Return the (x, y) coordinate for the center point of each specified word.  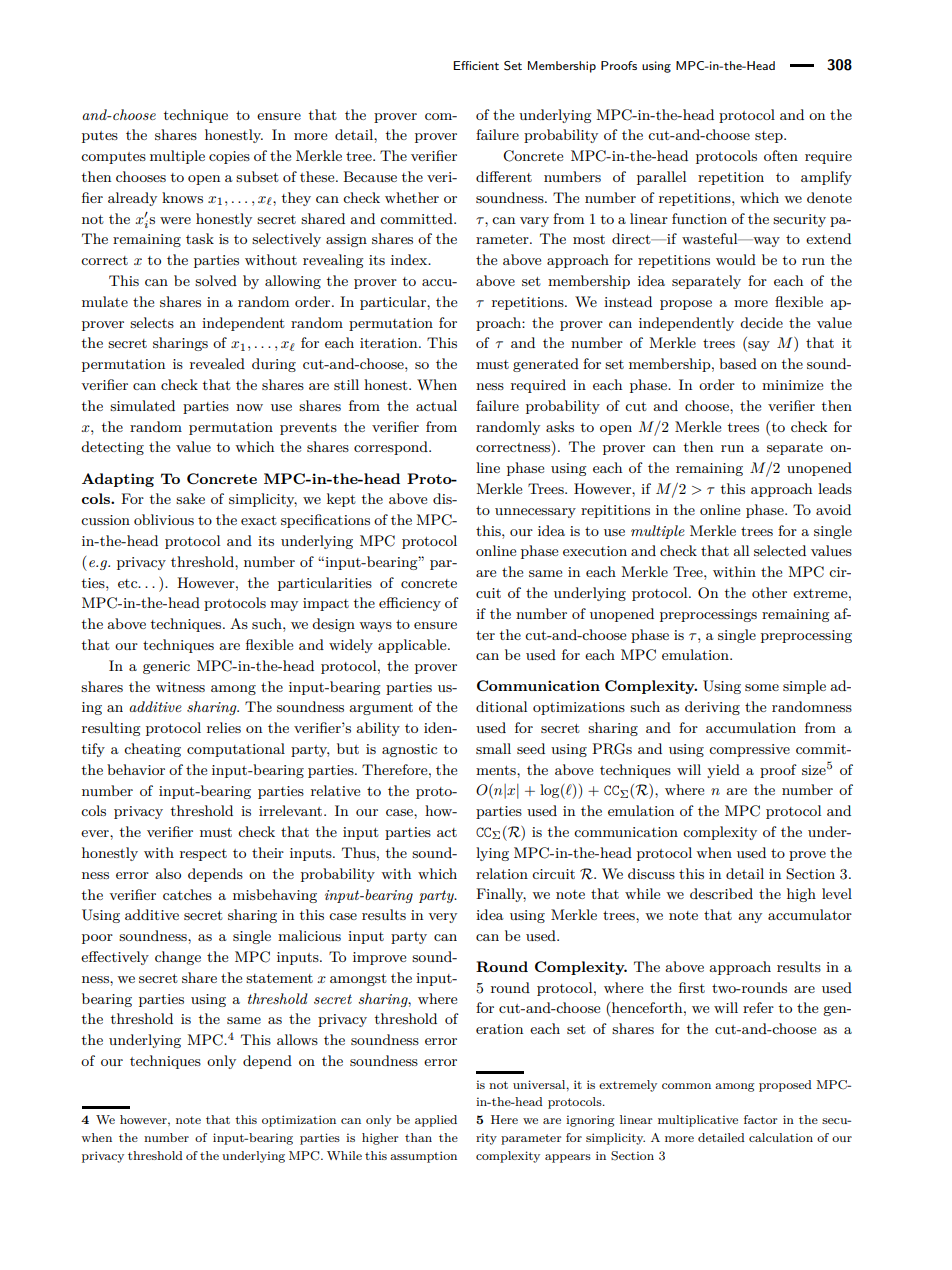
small (493, 748)
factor (760, 1119)
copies (229, 157)
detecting (112, 448)
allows (297, 1039)
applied (436, 1121)
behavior (136, 769)
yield (723, 771)
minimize (792, 385)
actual (436, 405)
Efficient (476, 65)
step (770, 137)
